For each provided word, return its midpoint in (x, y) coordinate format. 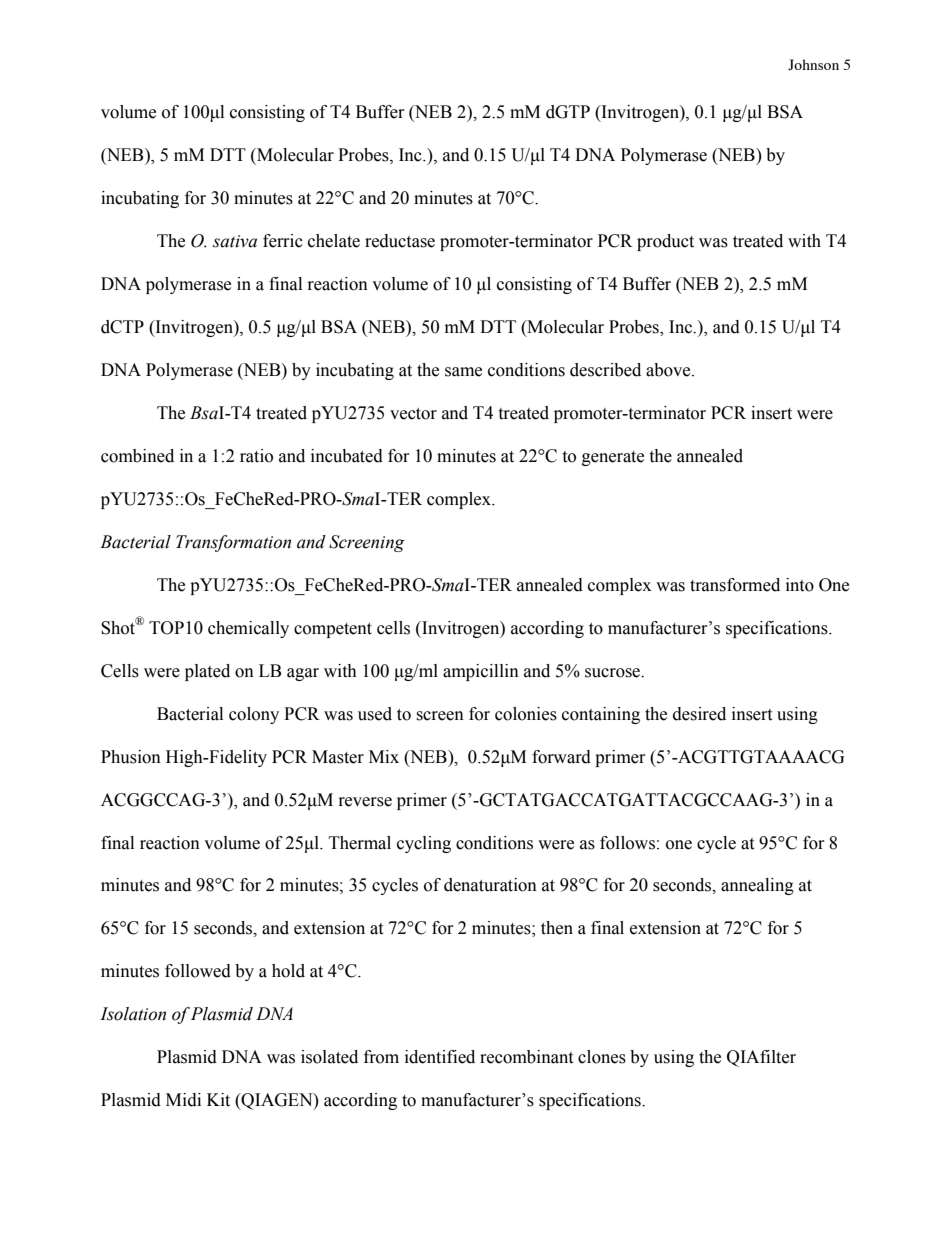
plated (207, 672)
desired (699, 714)
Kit (218, 1100)
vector (413, 414)
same (463, 372)
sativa (235, 241)
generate (613, 458)
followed (198, 971)
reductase (400, 241)
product (665, 242)
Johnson (813, 64)
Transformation (233, 543)
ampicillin (481, 672)
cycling (424, 844)
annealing (757, 886)
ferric (283, 241)
